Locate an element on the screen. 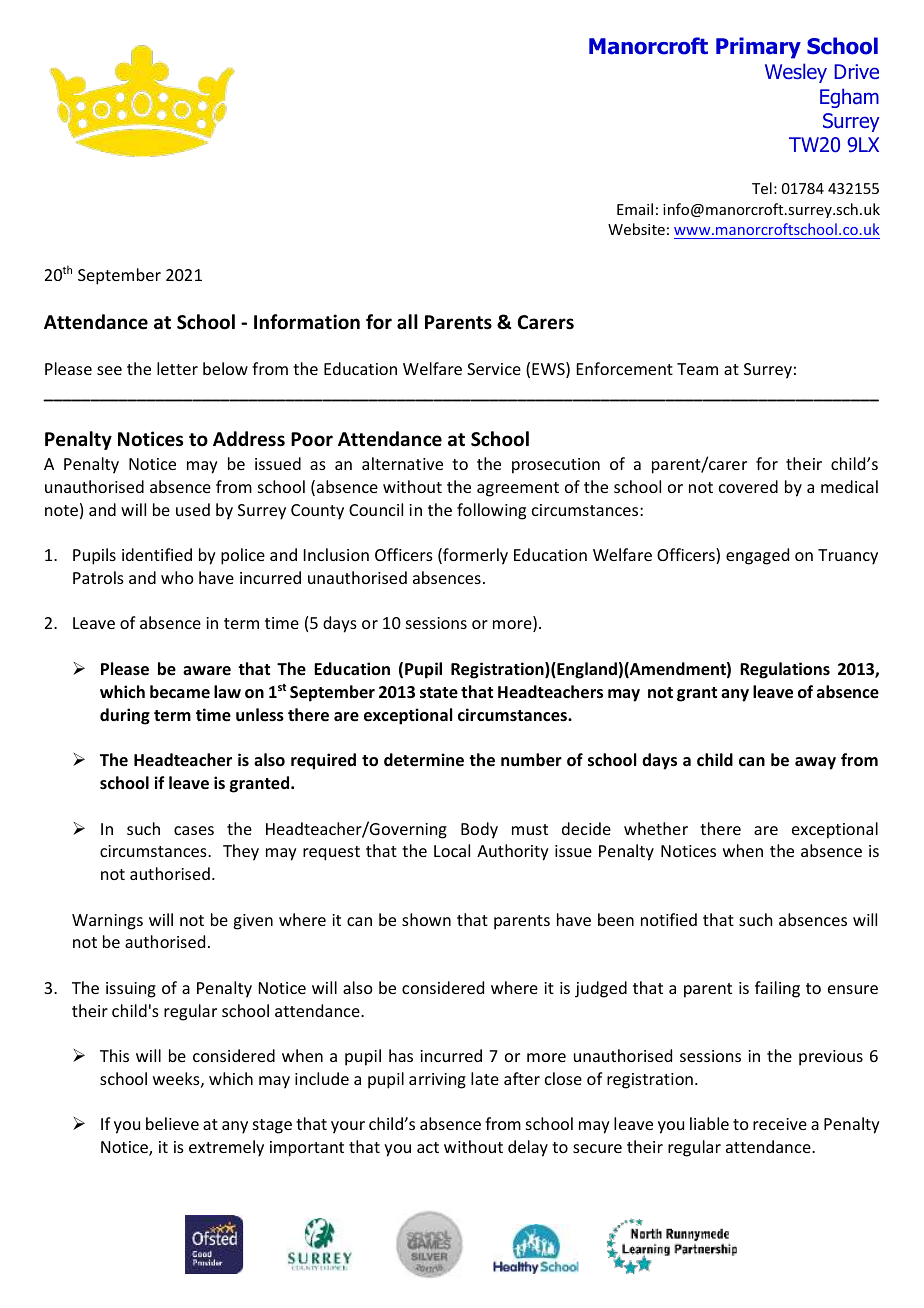 This screenshot has width=924, height=1308. arriving is located at coordinates (437, 1081).
